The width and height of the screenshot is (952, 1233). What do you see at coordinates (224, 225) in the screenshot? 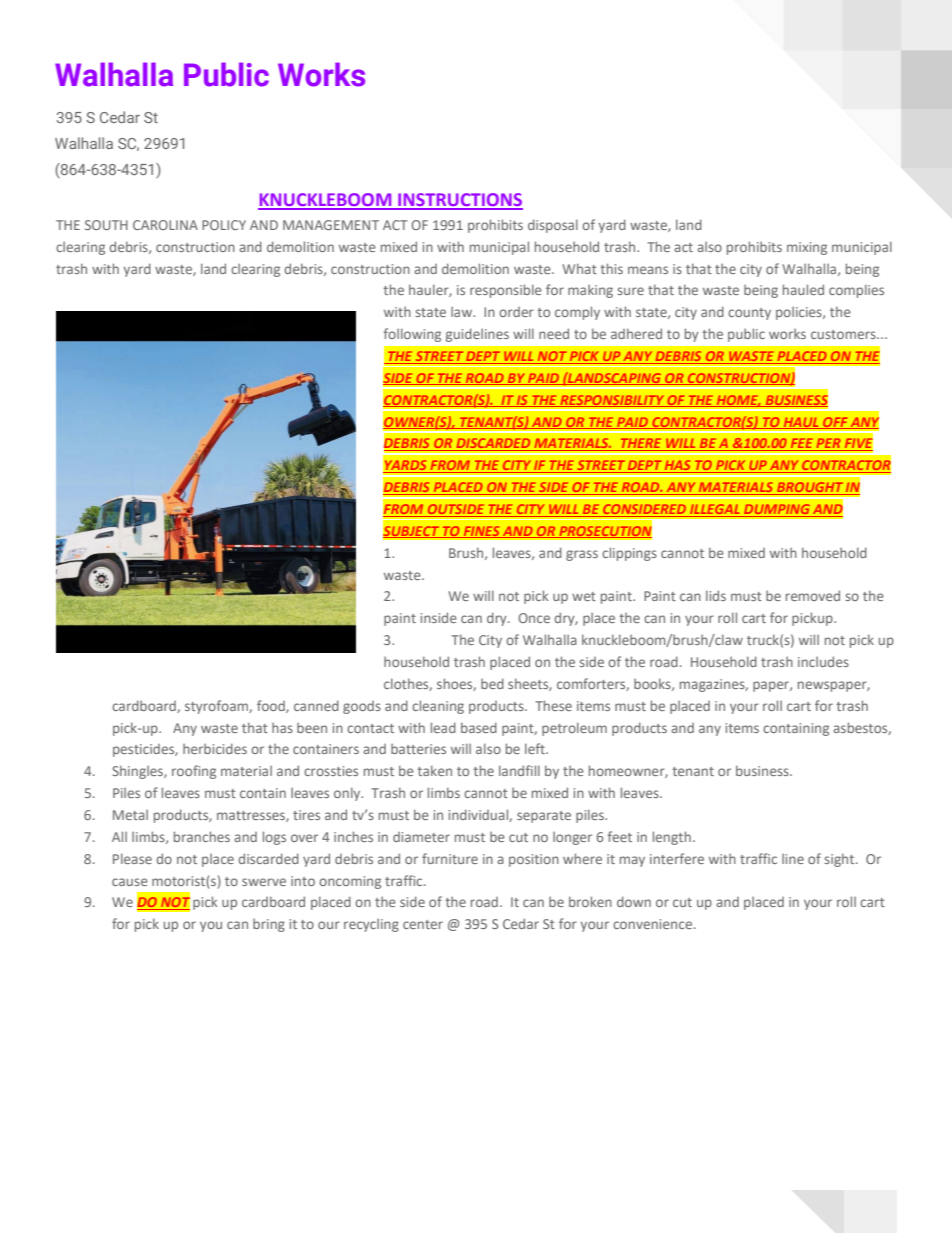
I see `POLICY` at bounding box center [224, 225].
